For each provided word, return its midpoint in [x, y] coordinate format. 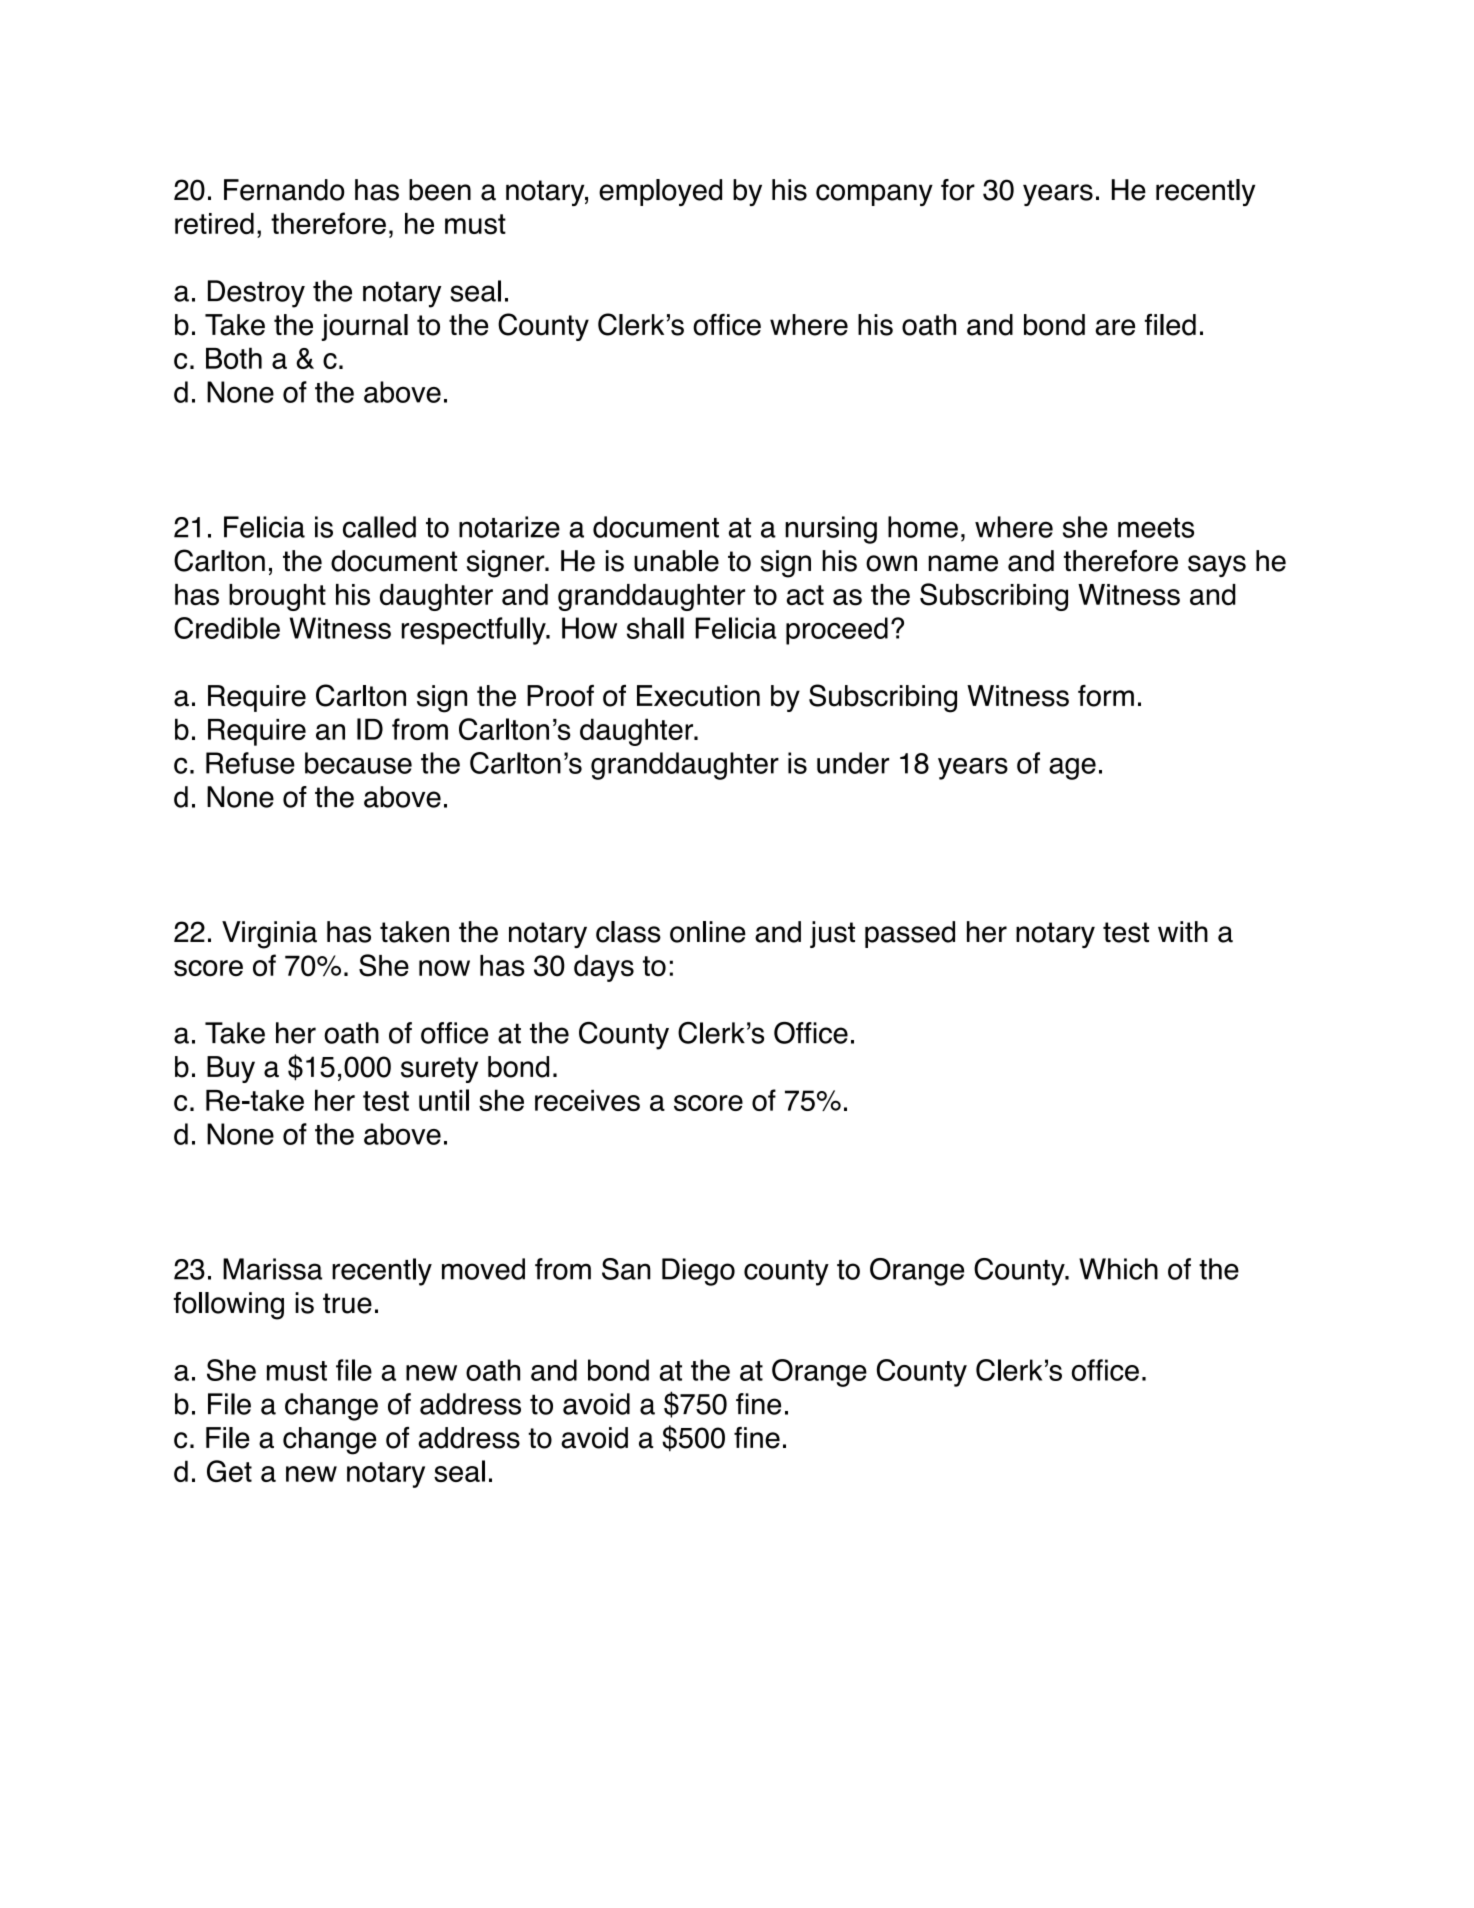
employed [660, 192]
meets [1156, 528]
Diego [698, 1272]
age [1072, 769]
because [358, 763]
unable [676, 561]
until [444, 1100]
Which [1118, 1269]
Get [229, 1471]
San [626, 1269]
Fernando [284, 190]
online [708, 932]
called [379, 527]
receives [587, 1100]
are [1115, 327]
